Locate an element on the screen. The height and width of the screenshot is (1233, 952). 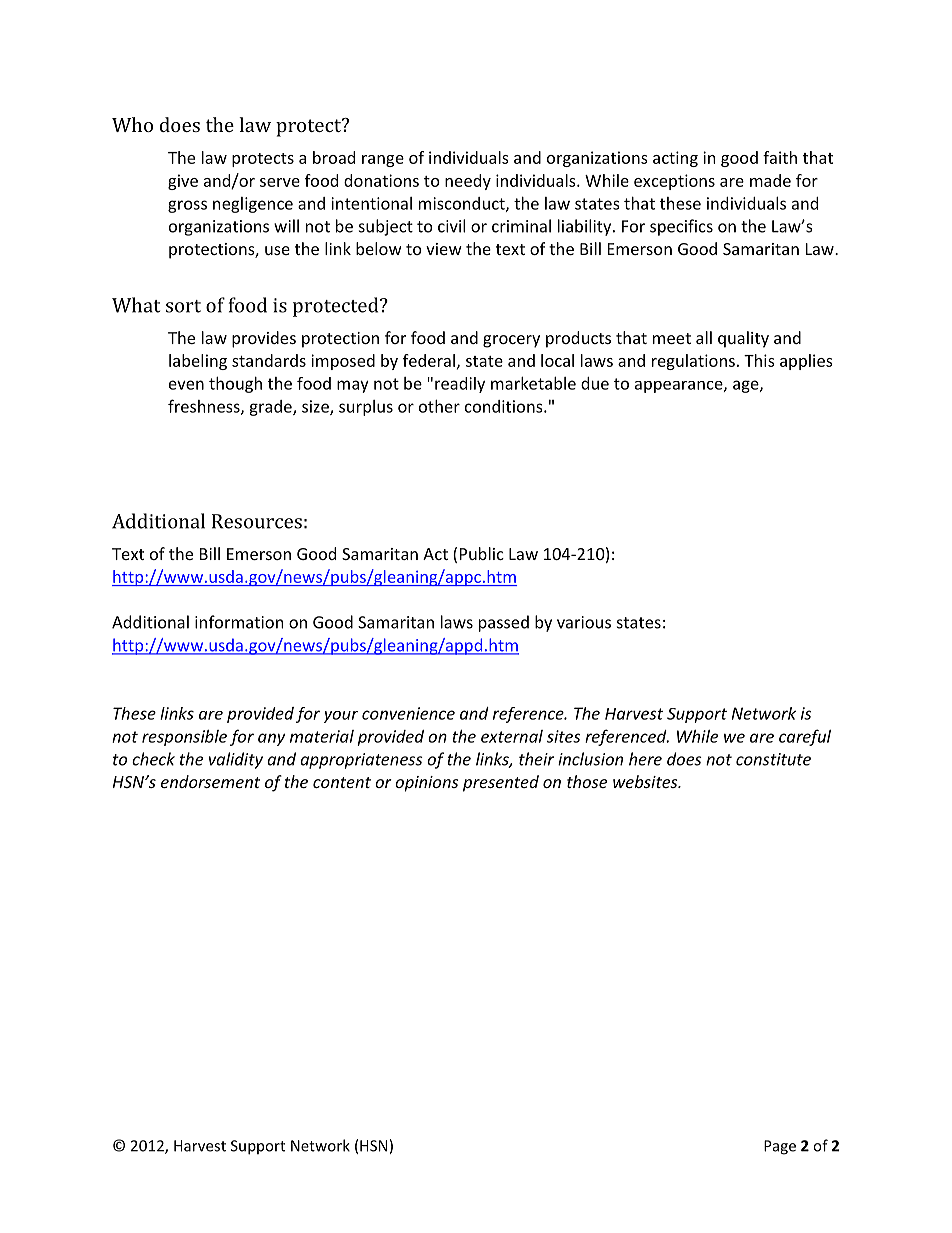
various is located at coordinates (584, 622).
